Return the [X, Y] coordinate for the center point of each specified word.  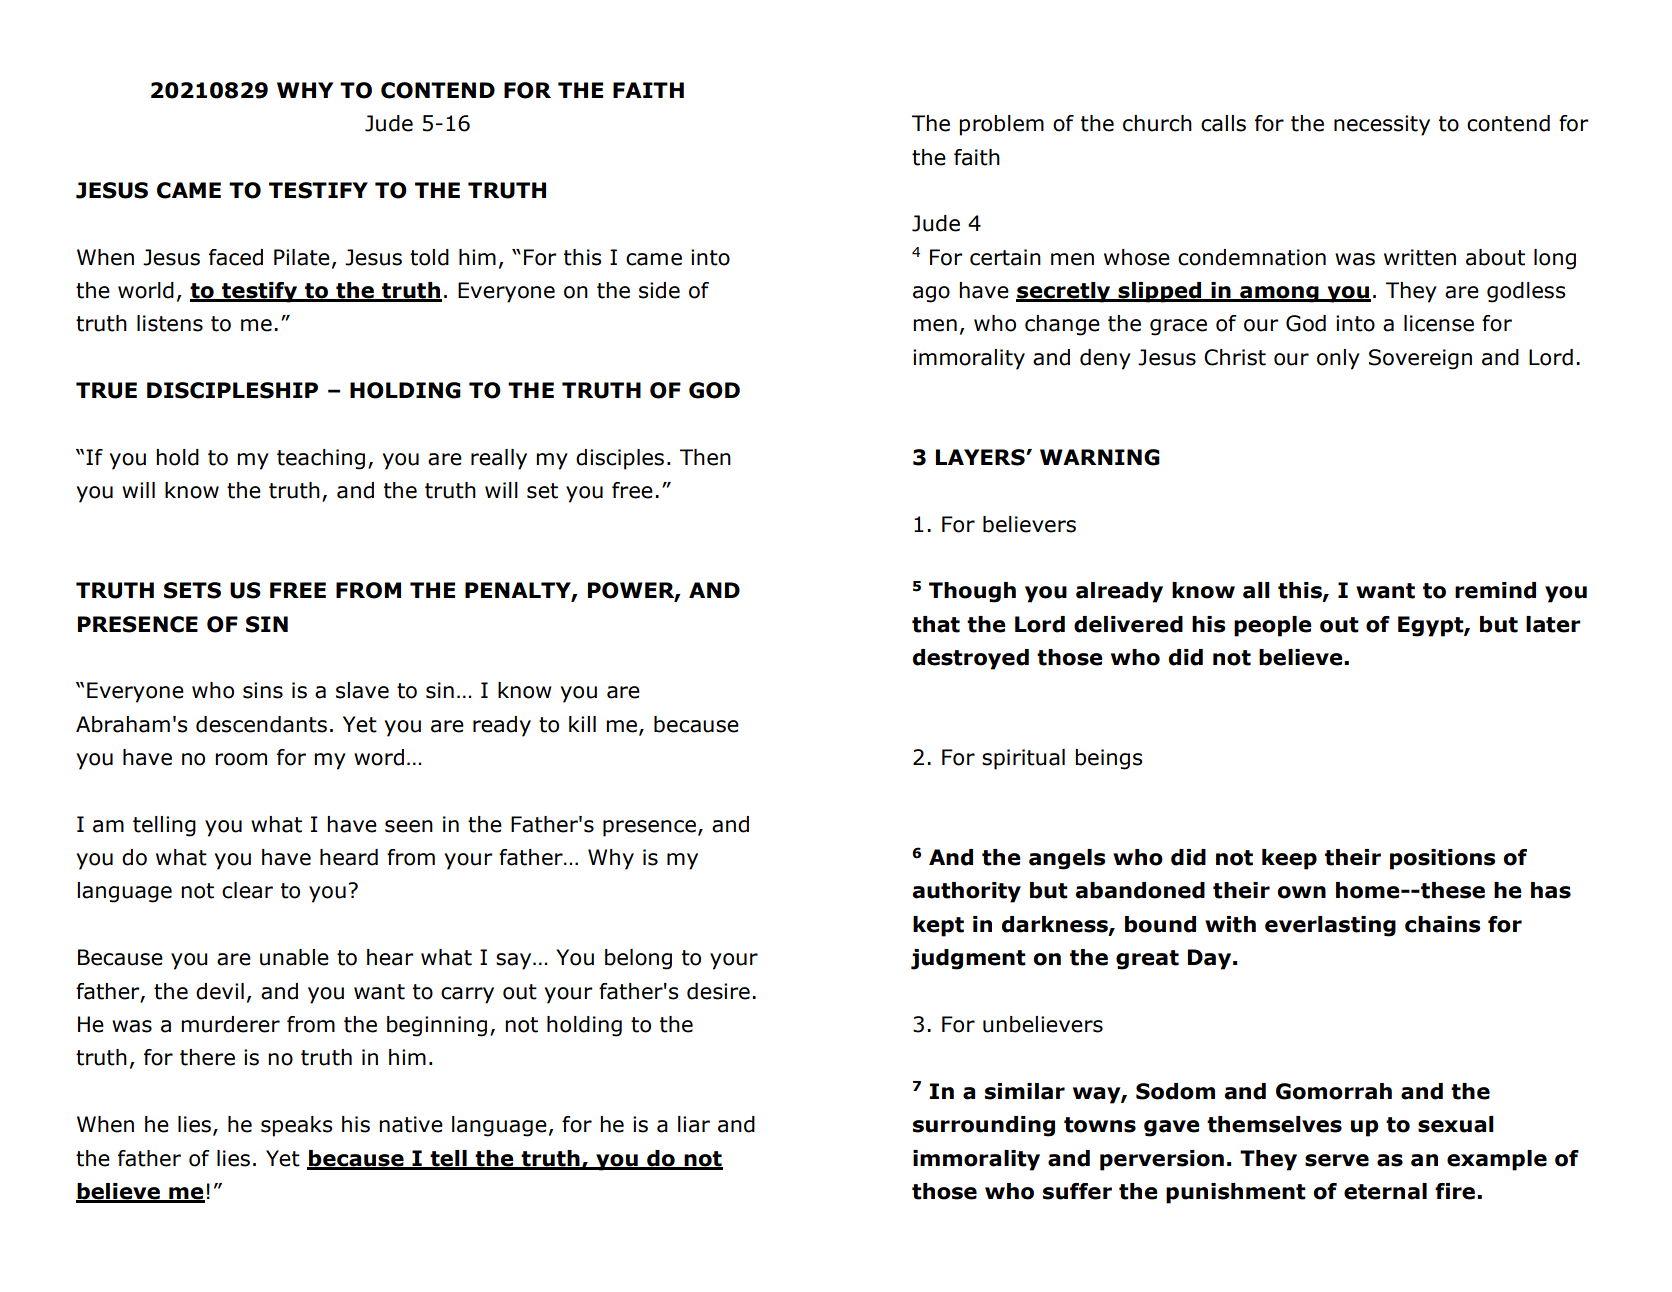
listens [170, 323]
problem [1001, 125]
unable [294, 957]
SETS [192, 590]
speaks [296, 1126]
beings [1108, 759]
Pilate [302, 257]
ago [931, 294]
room [241, 759]
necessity [1382, 125]
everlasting [1330, 926]
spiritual [1023, 759]
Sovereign [1420, 359]
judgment [968, 959]
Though [972, 592]
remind [1495, 590]
